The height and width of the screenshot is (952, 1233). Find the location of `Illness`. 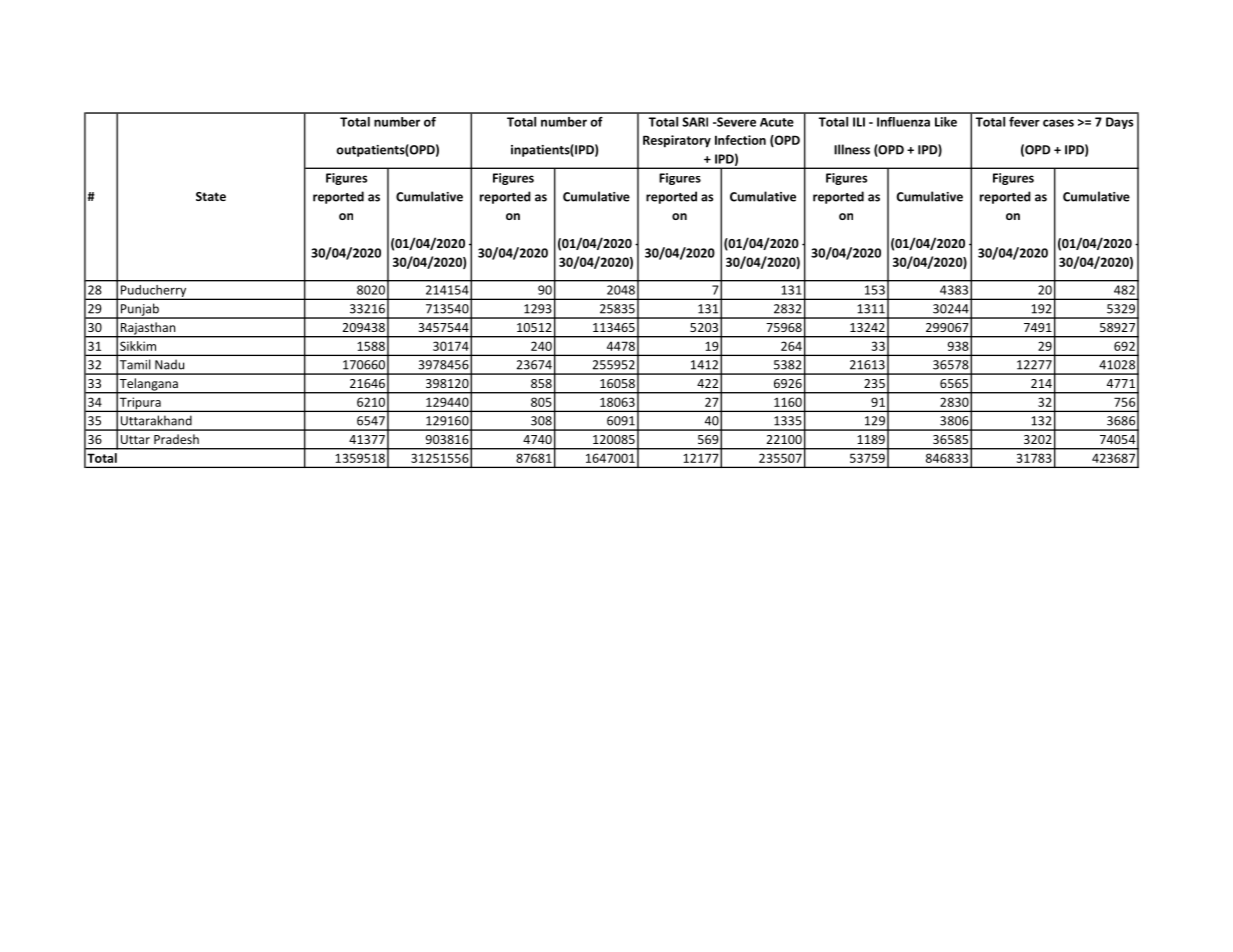

Illness is located at coordinates (852, 149).
